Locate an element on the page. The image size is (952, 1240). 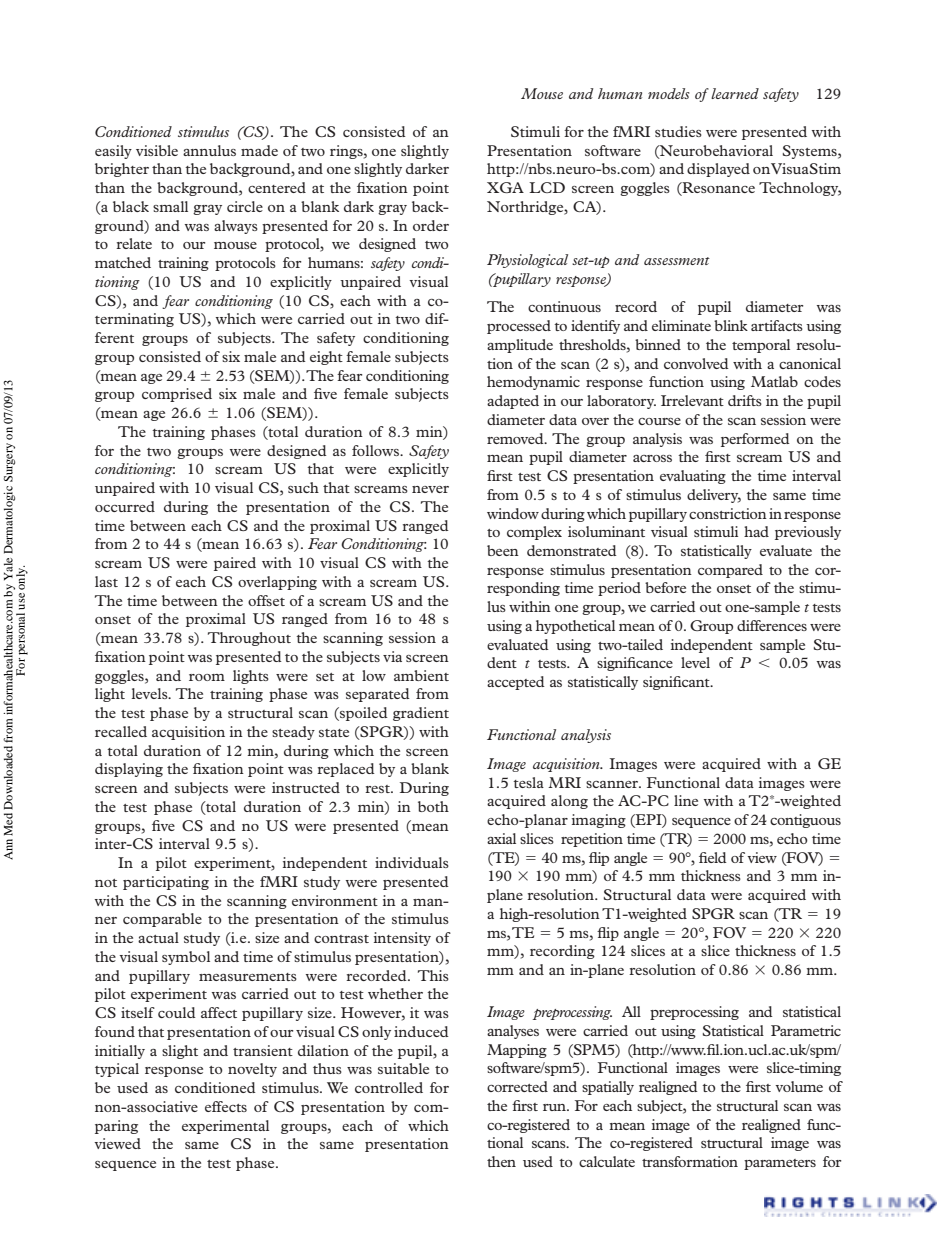
both is located at coordinates (433, 806).
